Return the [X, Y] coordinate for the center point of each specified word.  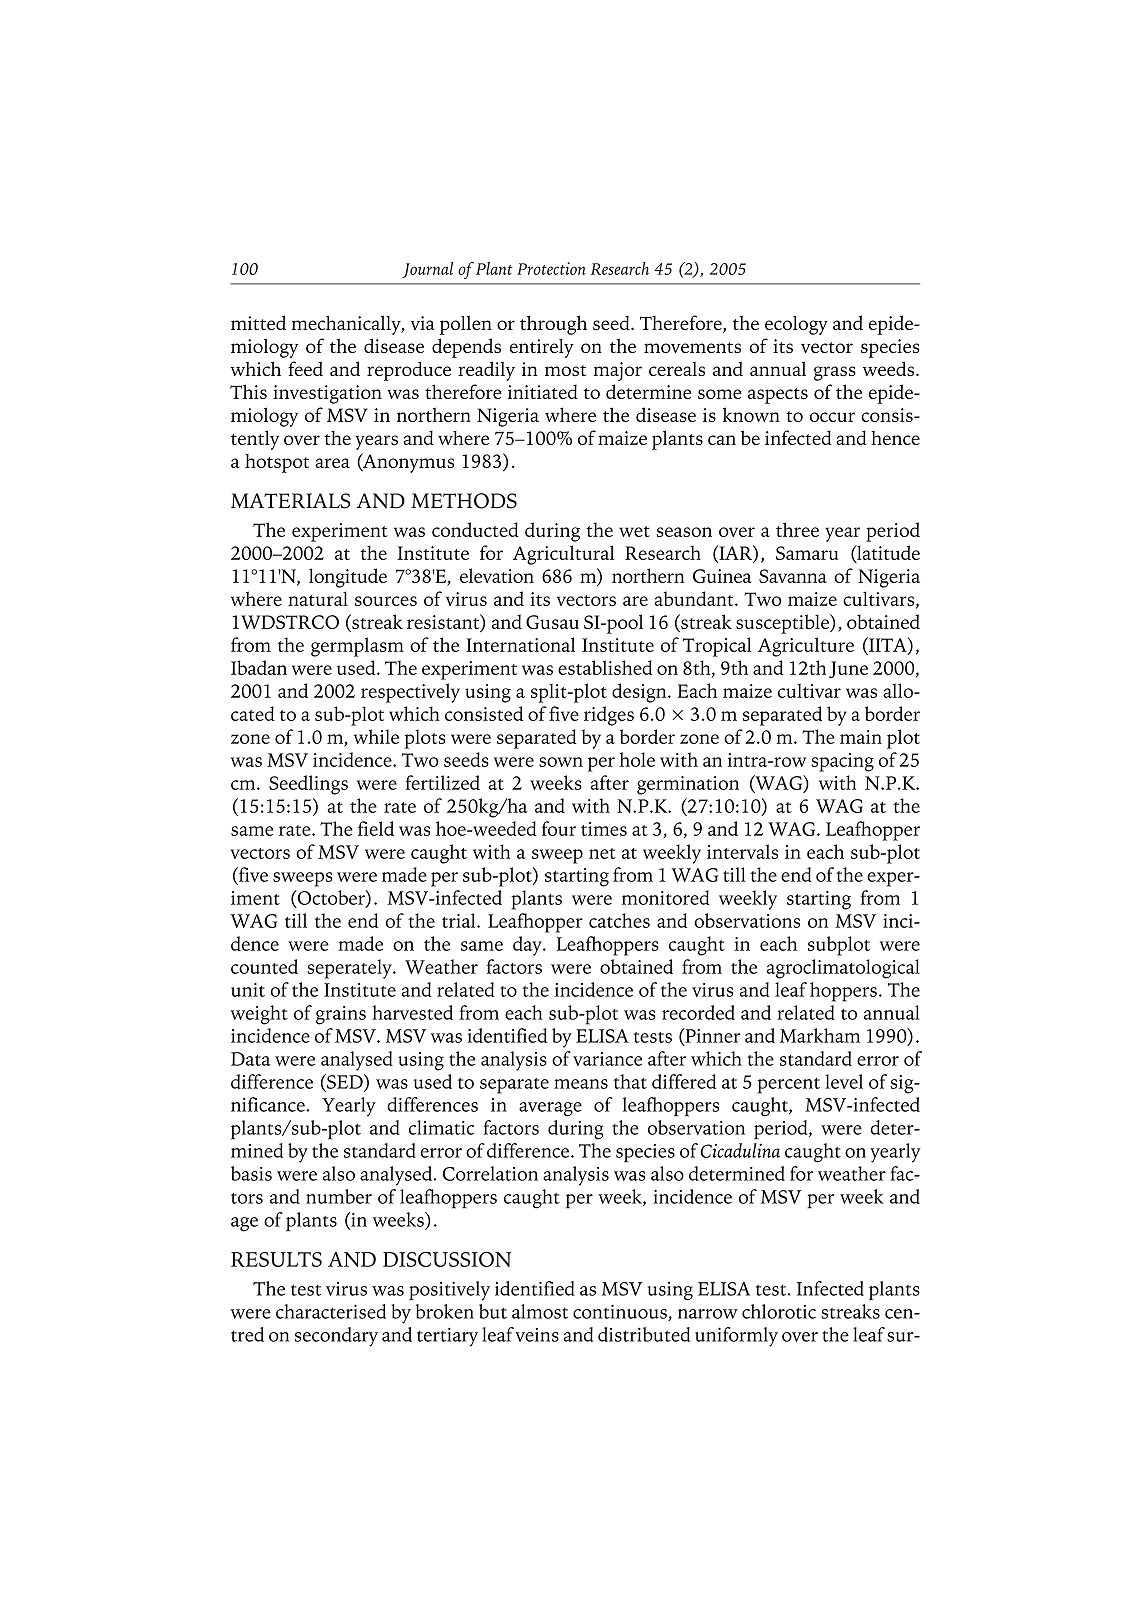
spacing [842, 762]
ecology [796, 325]
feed [305, 368]
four [559, 828]
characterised [331, 1311]
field [376, 828]
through [553, 325]
